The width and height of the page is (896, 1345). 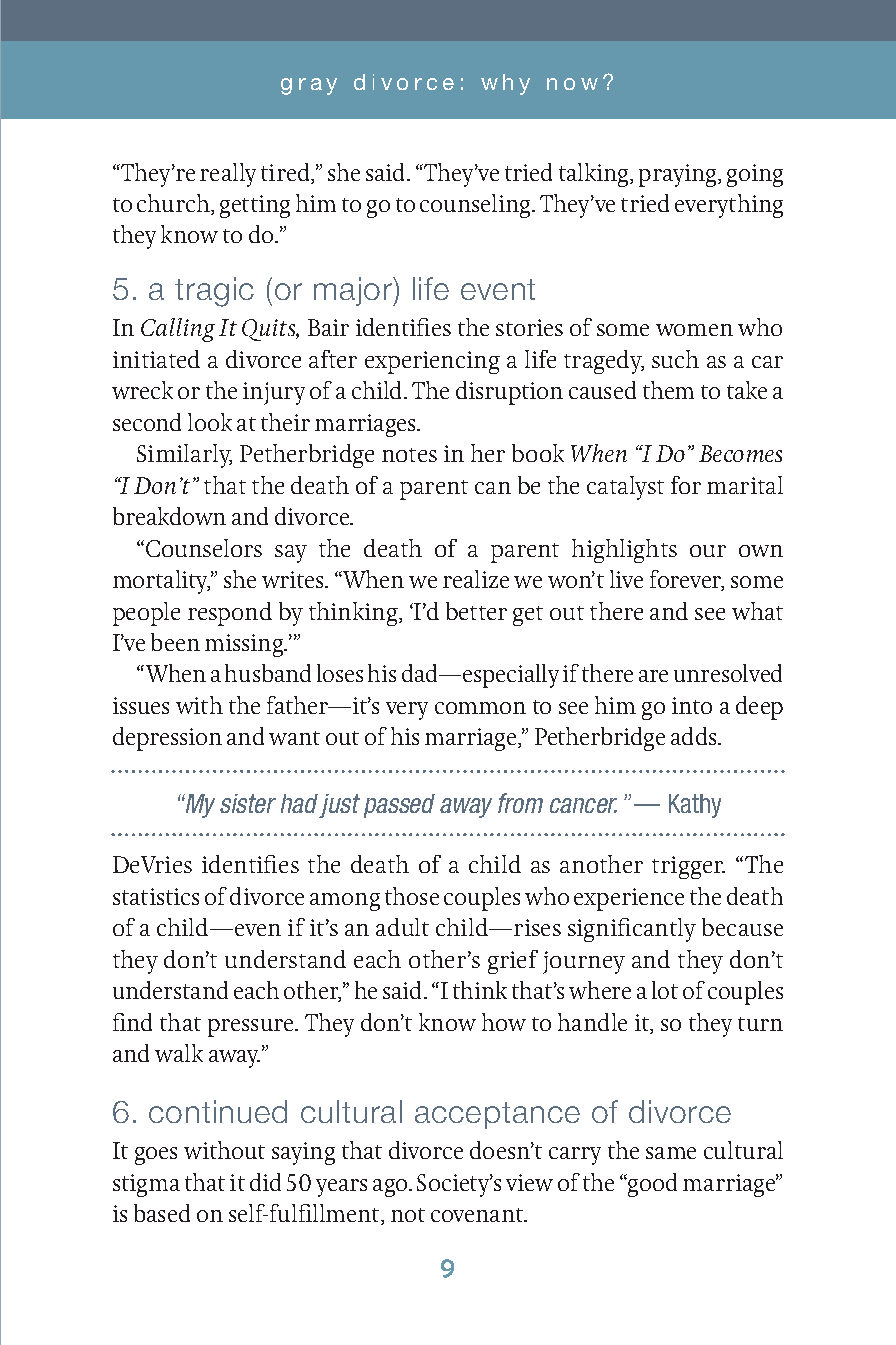 I want to click on did, so click(x=265, y=1182).
